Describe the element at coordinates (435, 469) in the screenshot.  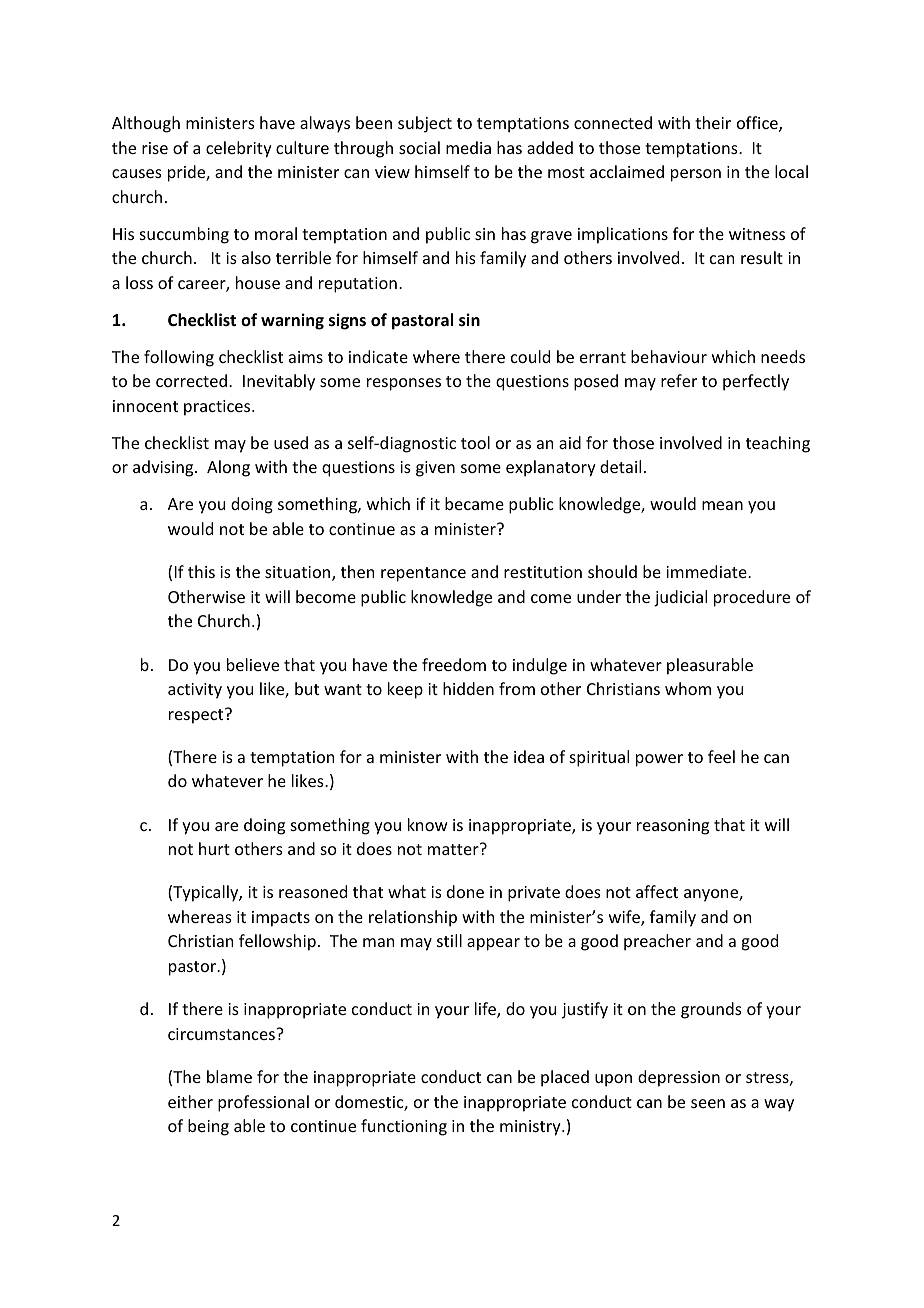
I see `given` at that location.
